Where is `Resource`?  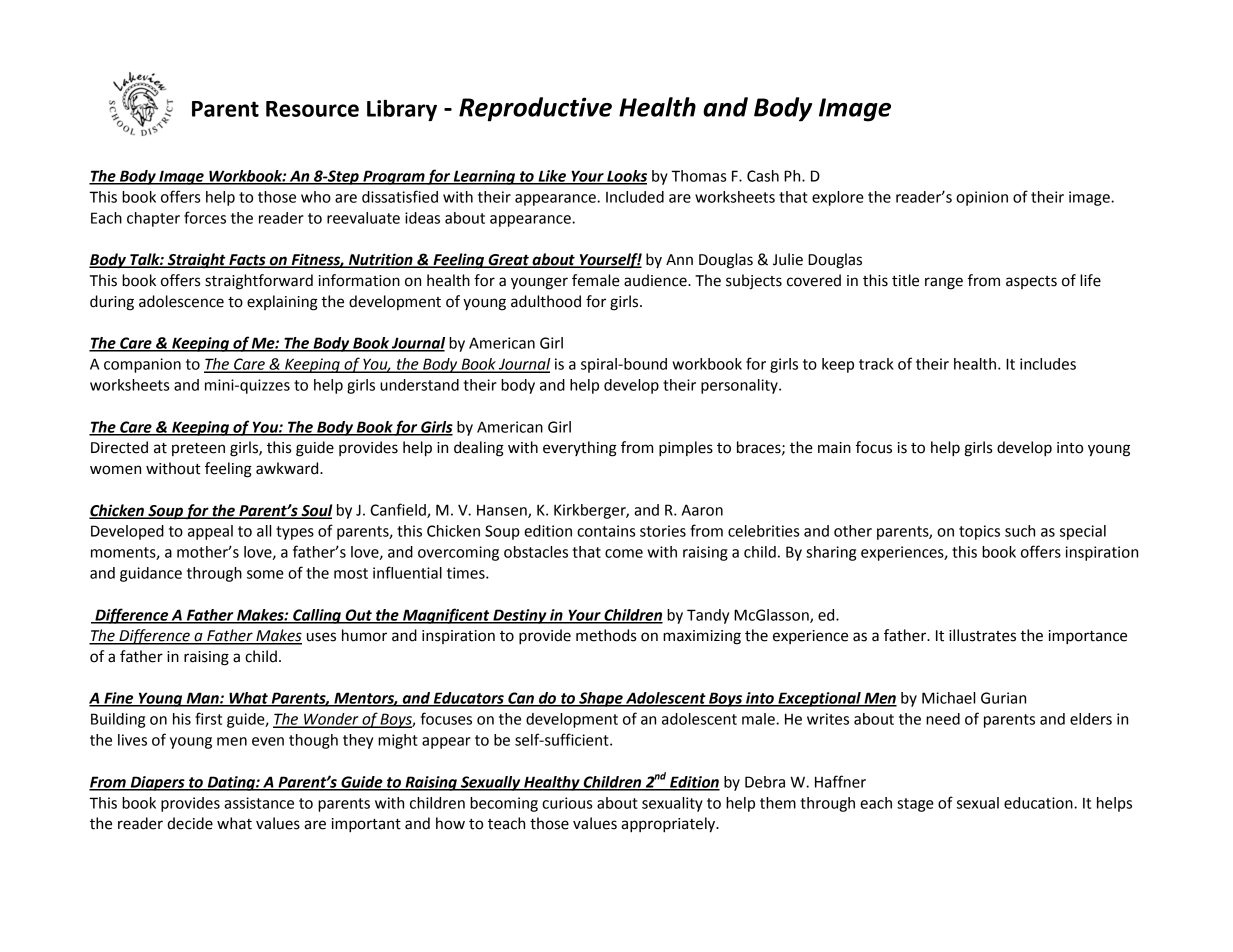 Resource is located at coordinates (312, 109).
